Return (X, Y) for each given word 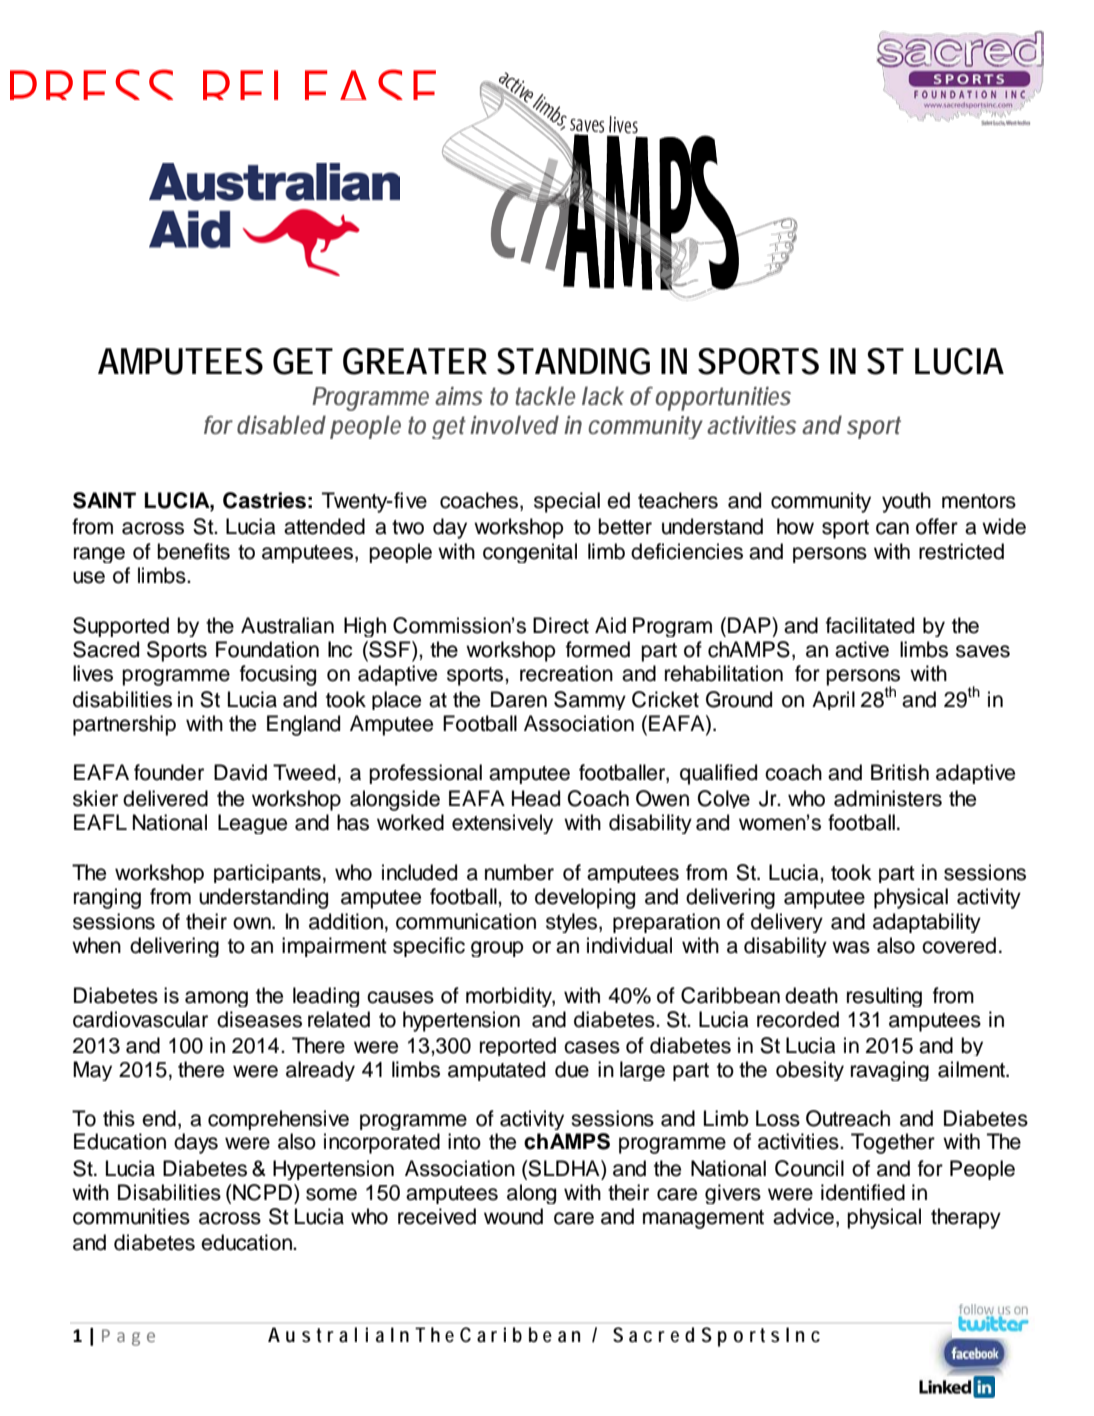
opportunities (723, 399)
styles (573, 923)
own (253, 923)
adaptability (927, 923)
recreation (566, 673)
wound (513, 1216)
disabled (281, 424)
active (862, 649)
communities (131, 1216)
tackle (545, 395)
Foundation (267, 649)
